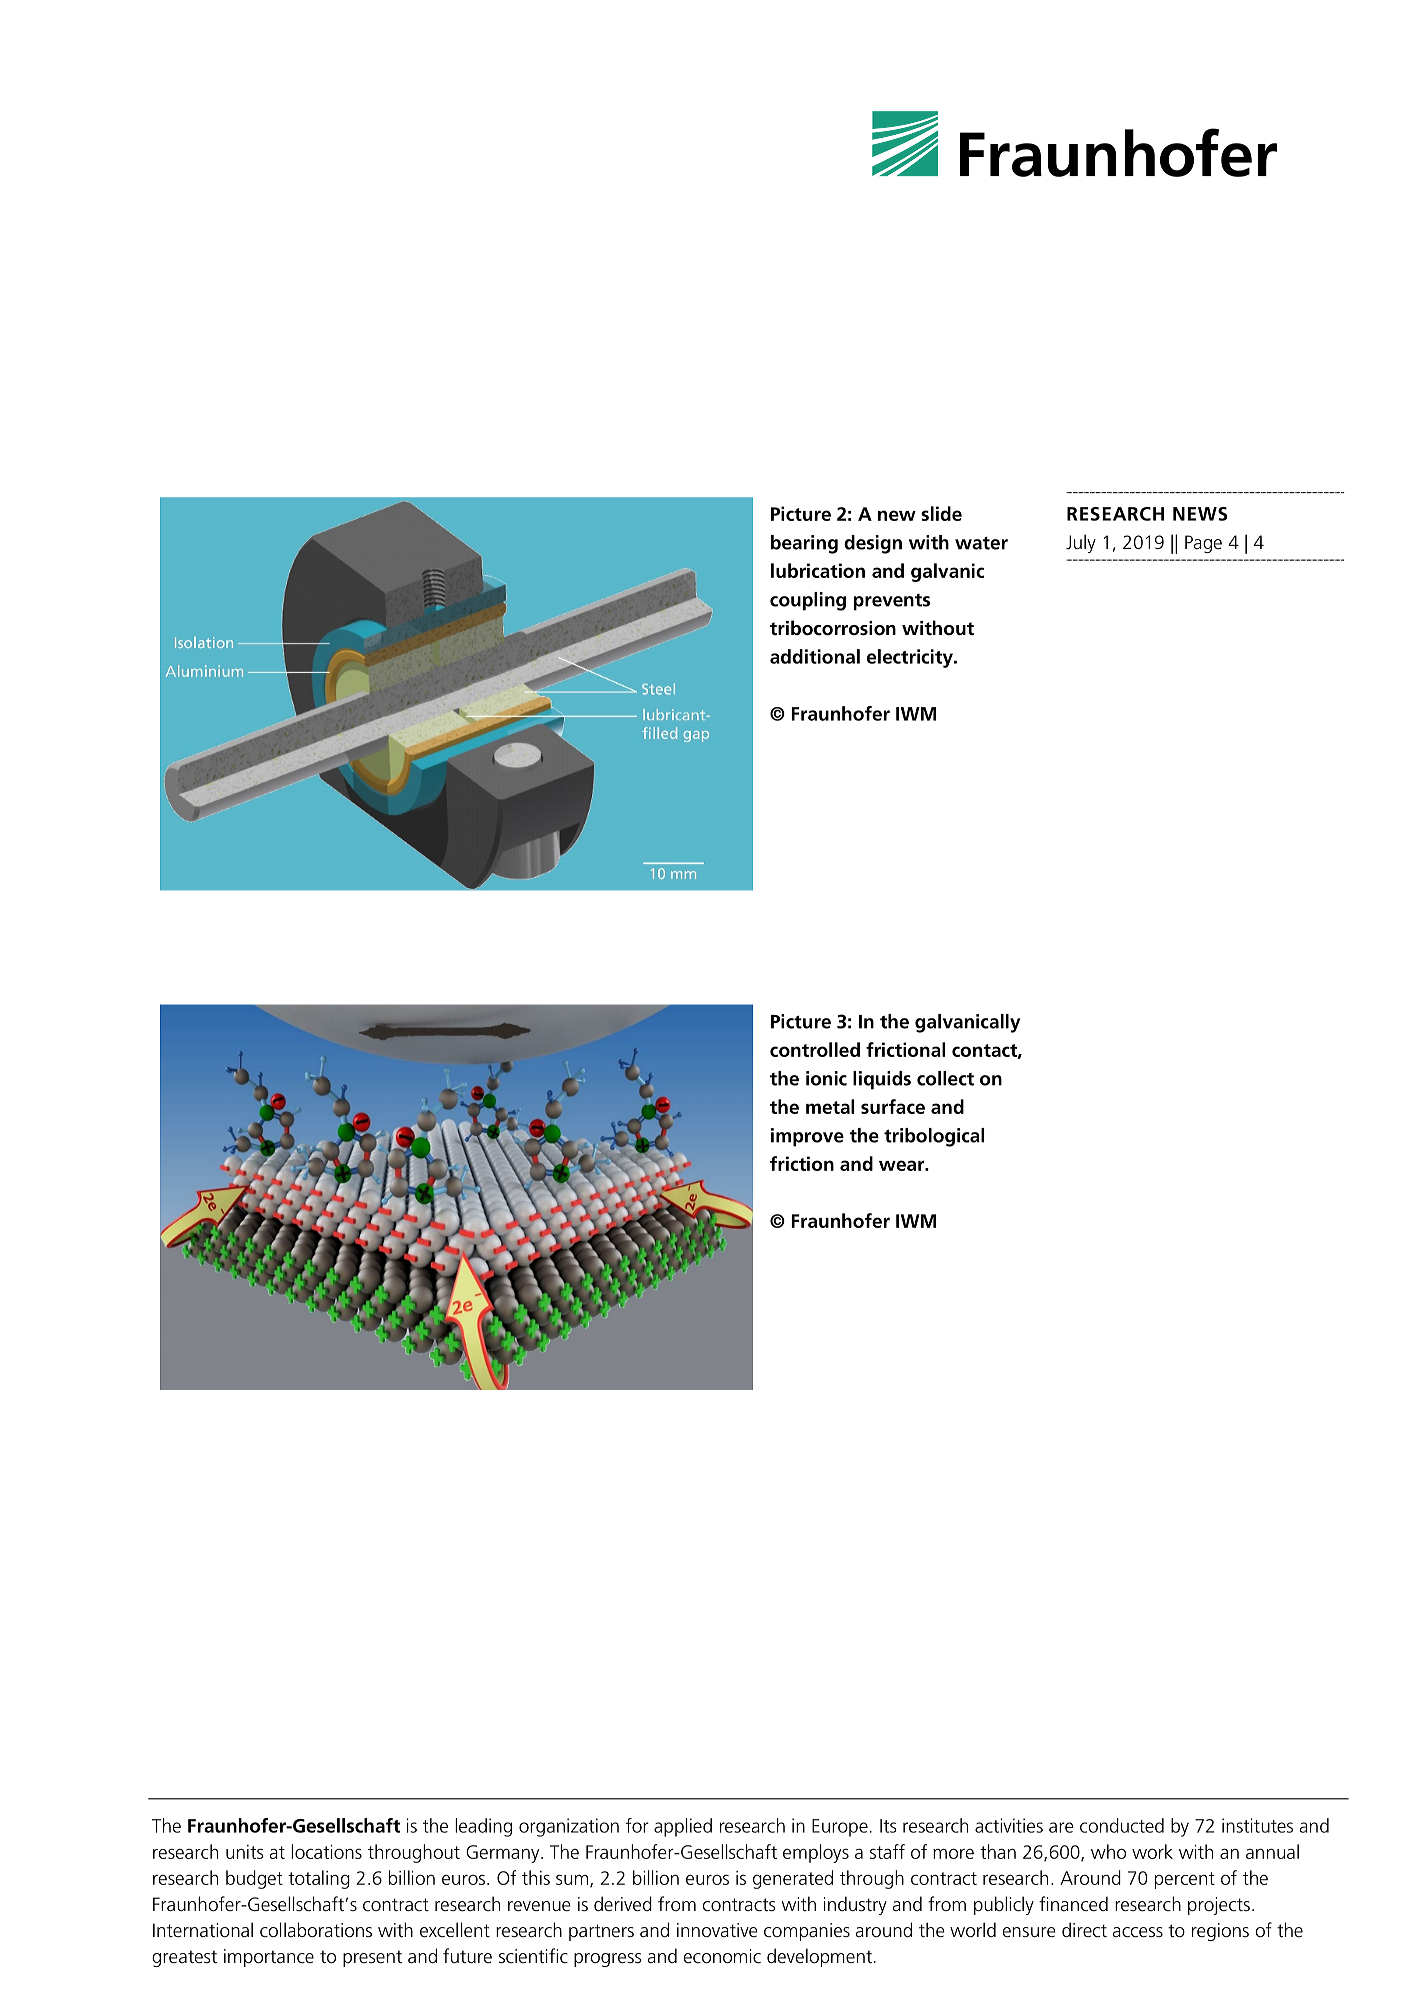 Image resolution: width=1415 pixels, height=2001 pixels. Describe the element at coordinates (818, 570) in the screenshot. I see `lubrication` at that location.
